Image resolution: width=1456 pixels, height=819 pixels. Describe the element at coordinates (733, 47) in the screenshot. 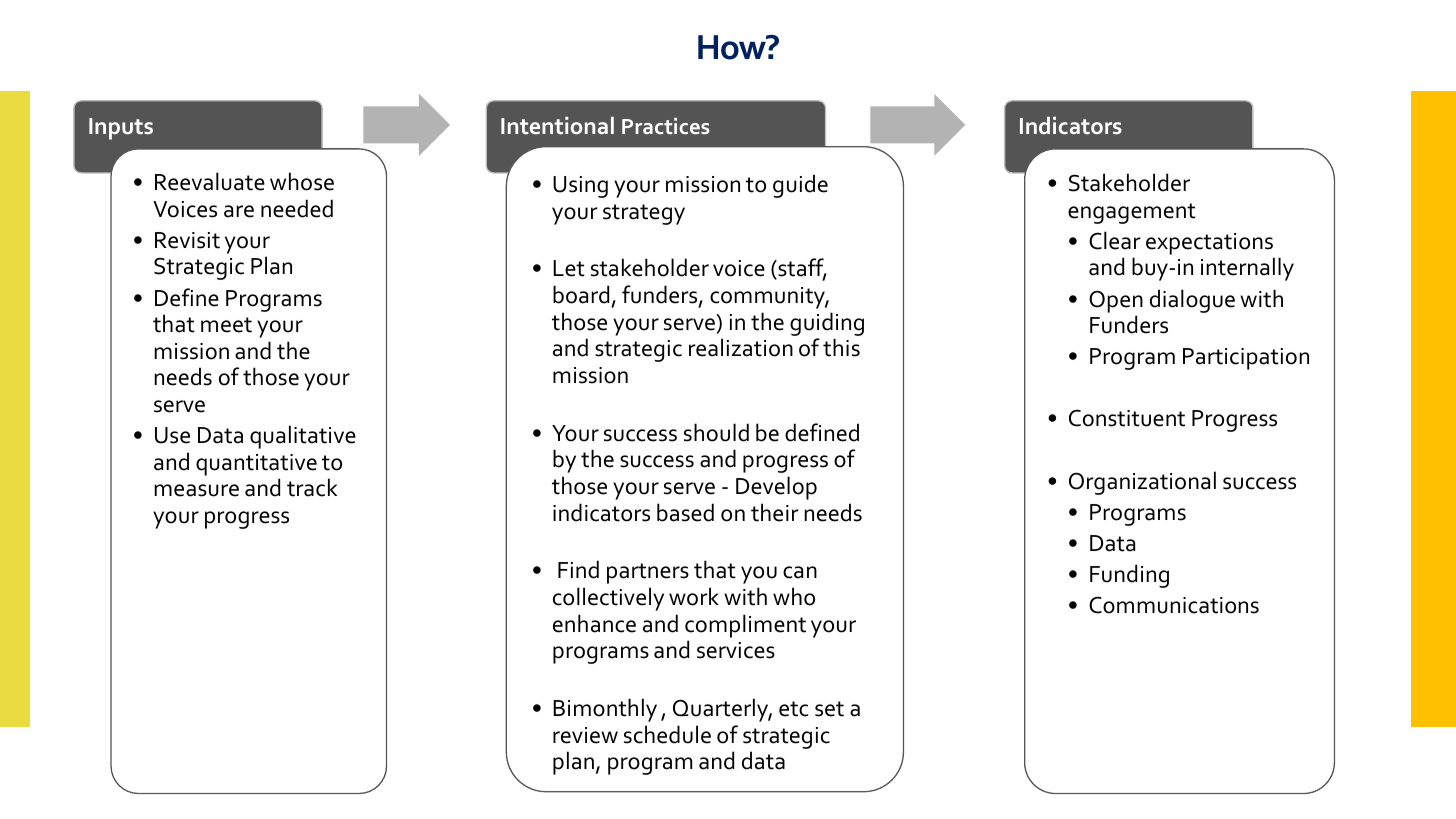

I see `How` at that location.
